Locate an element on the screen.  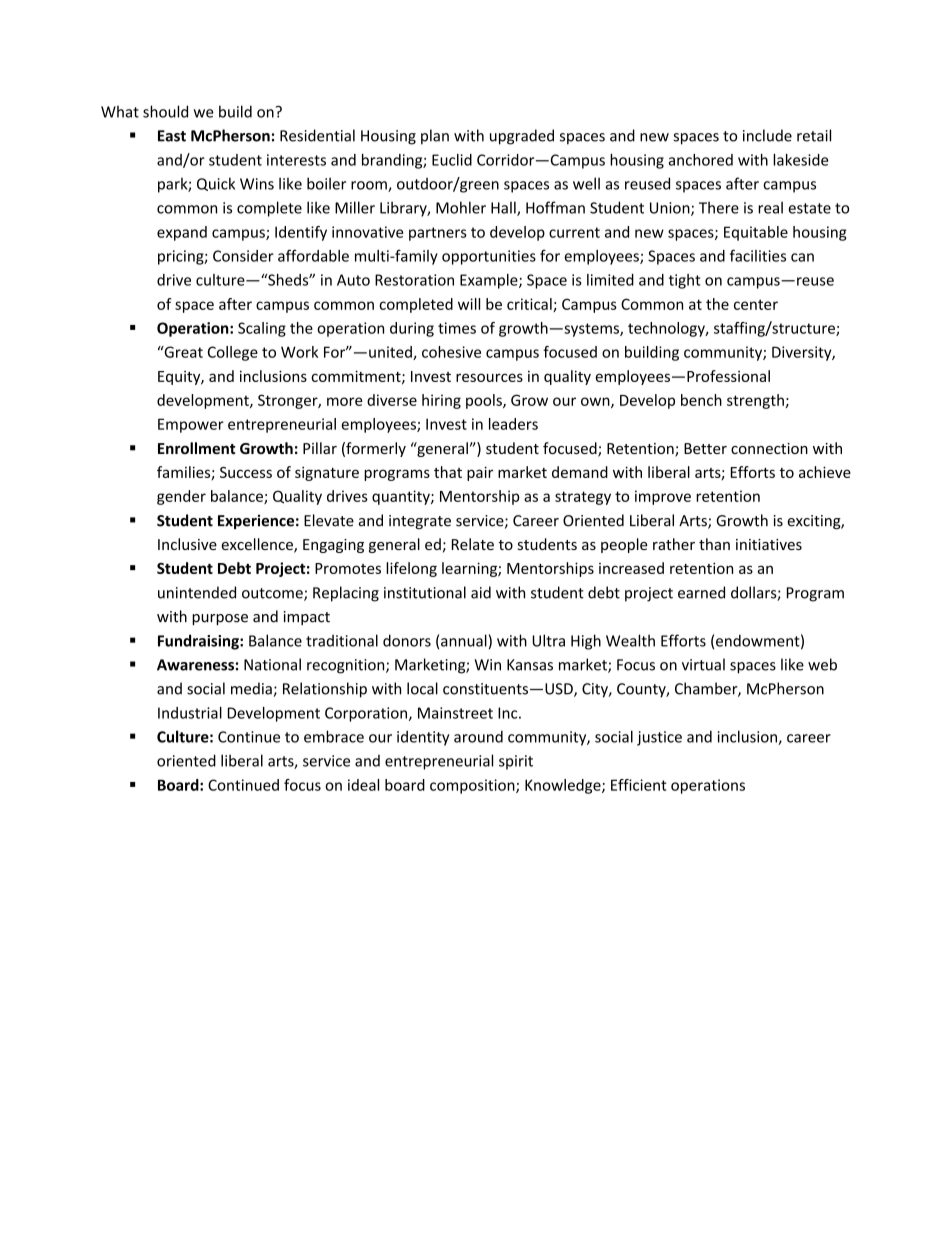
include is located at coordinates (767, 135).
